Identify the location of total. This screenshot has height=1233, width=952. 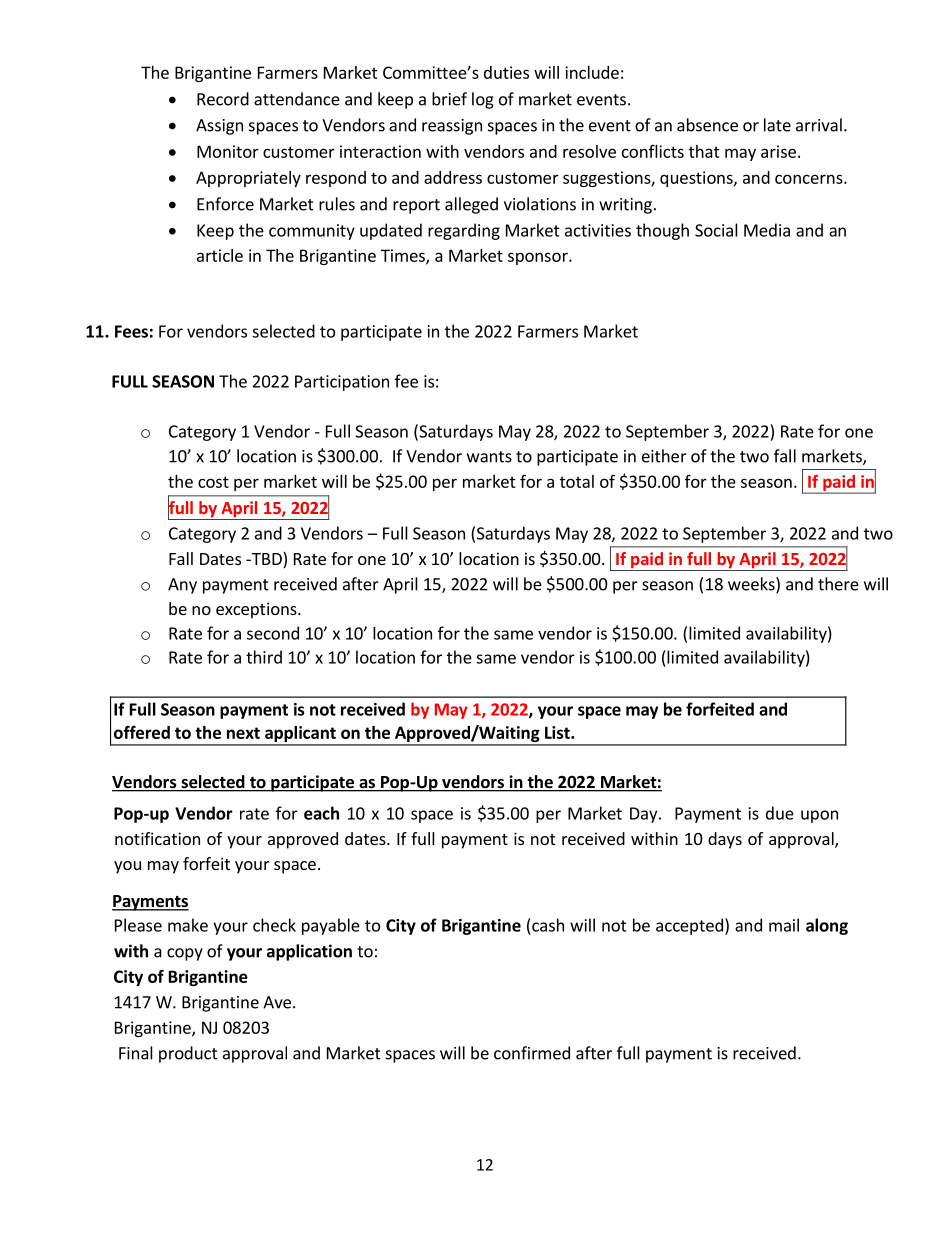
(577, 481).
